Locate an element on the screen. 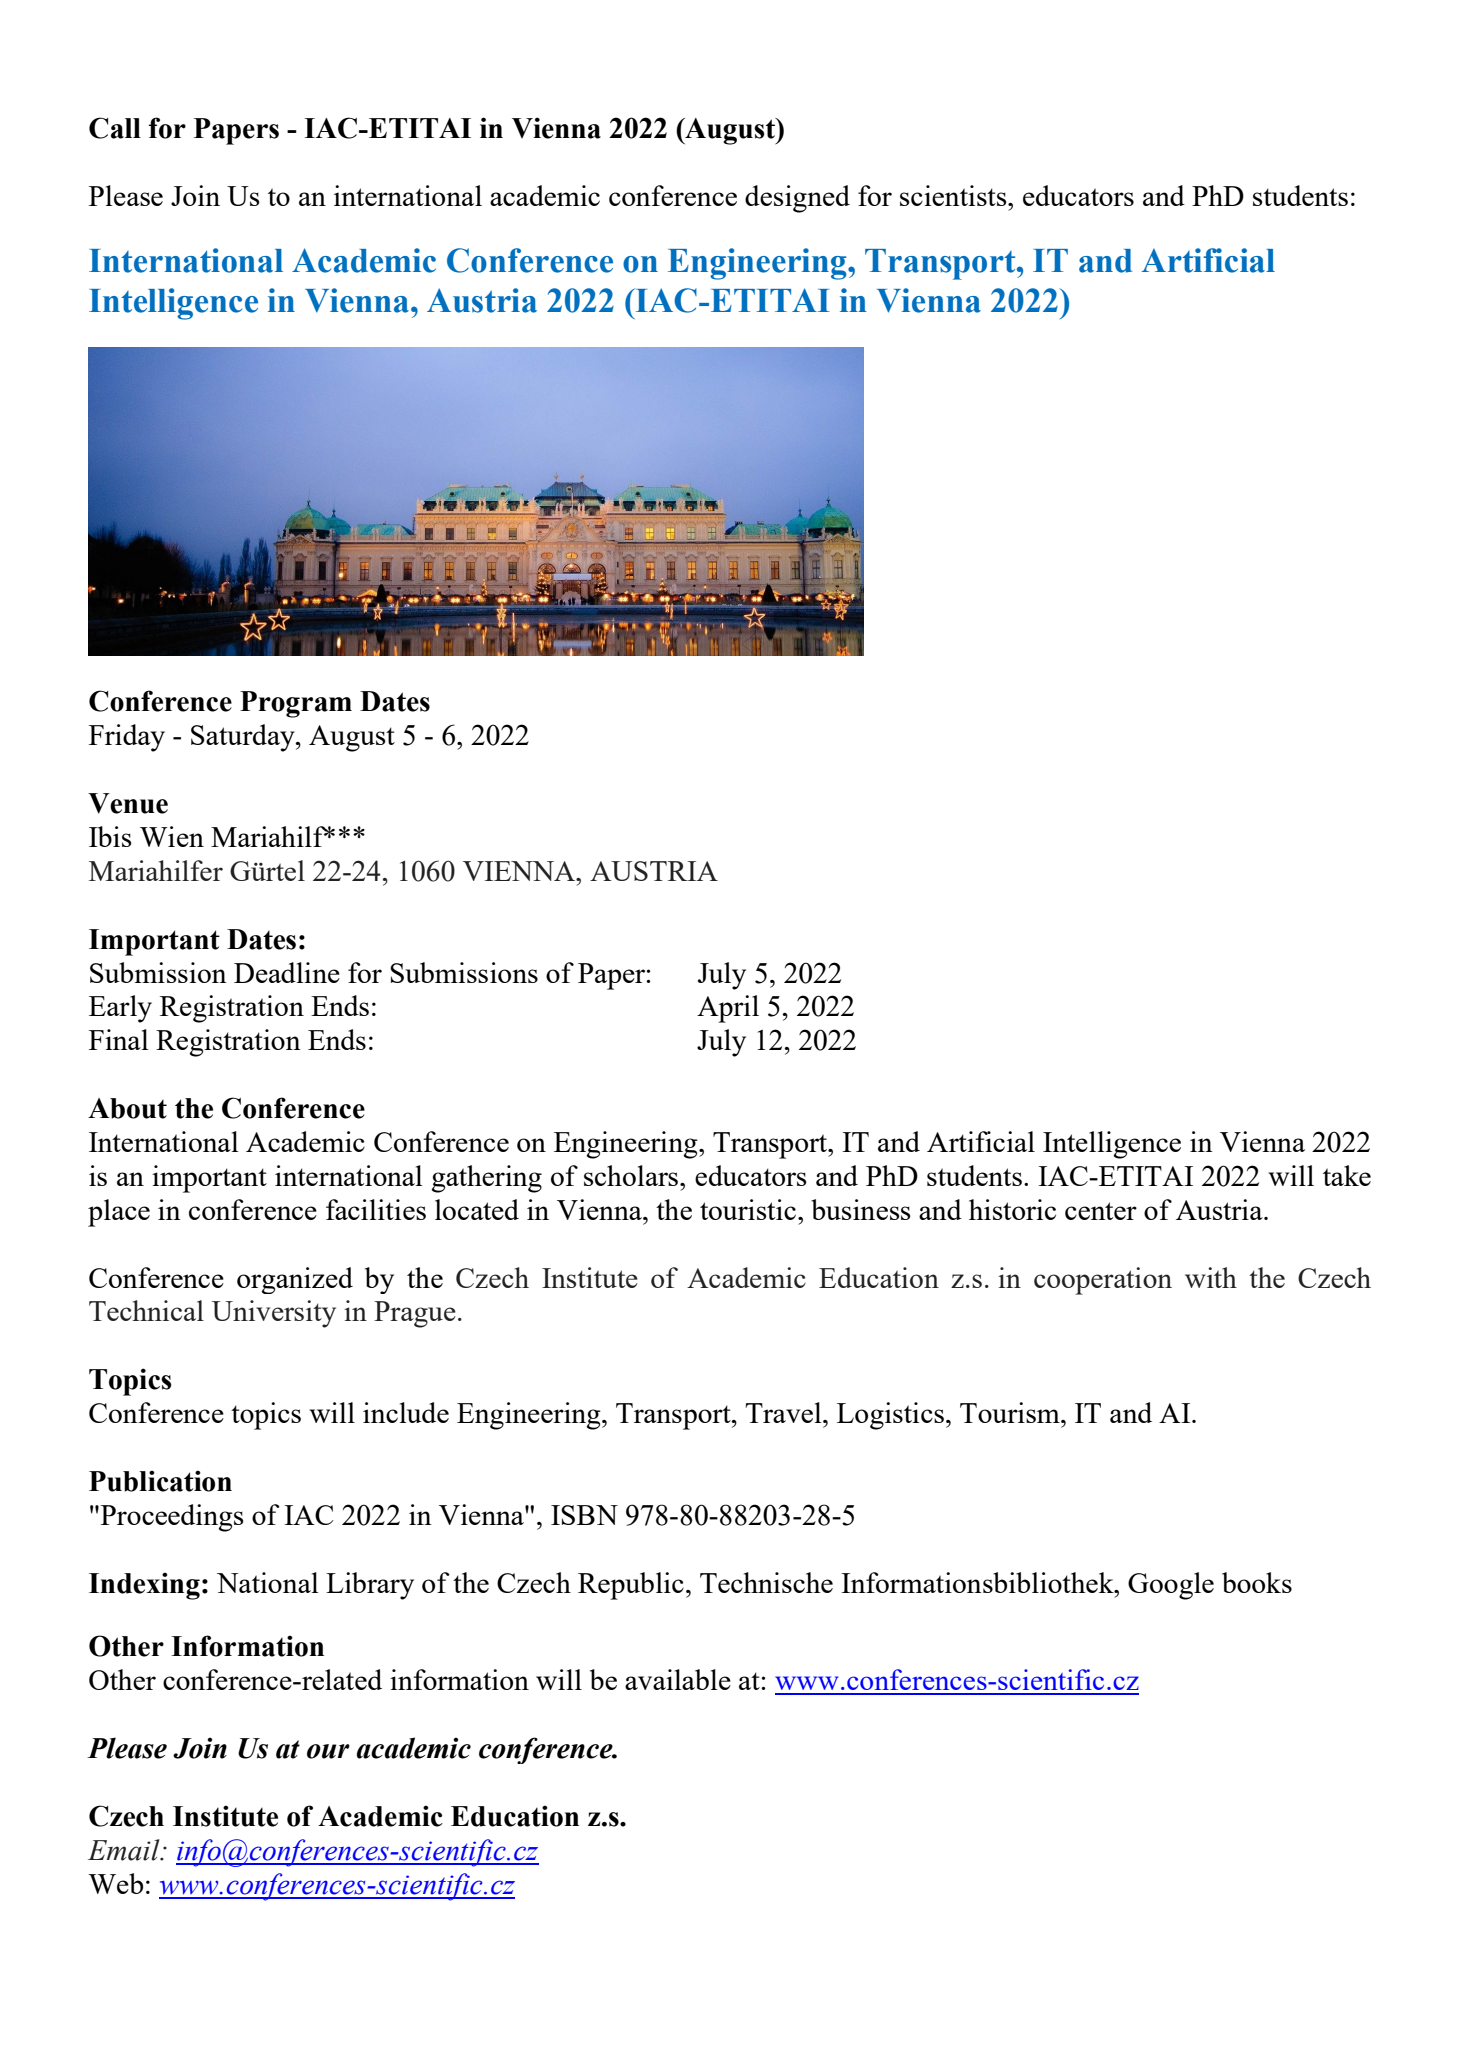 The height and width of the screenshot is (2069, 1463). available is located at coordinates (678, 1679).
